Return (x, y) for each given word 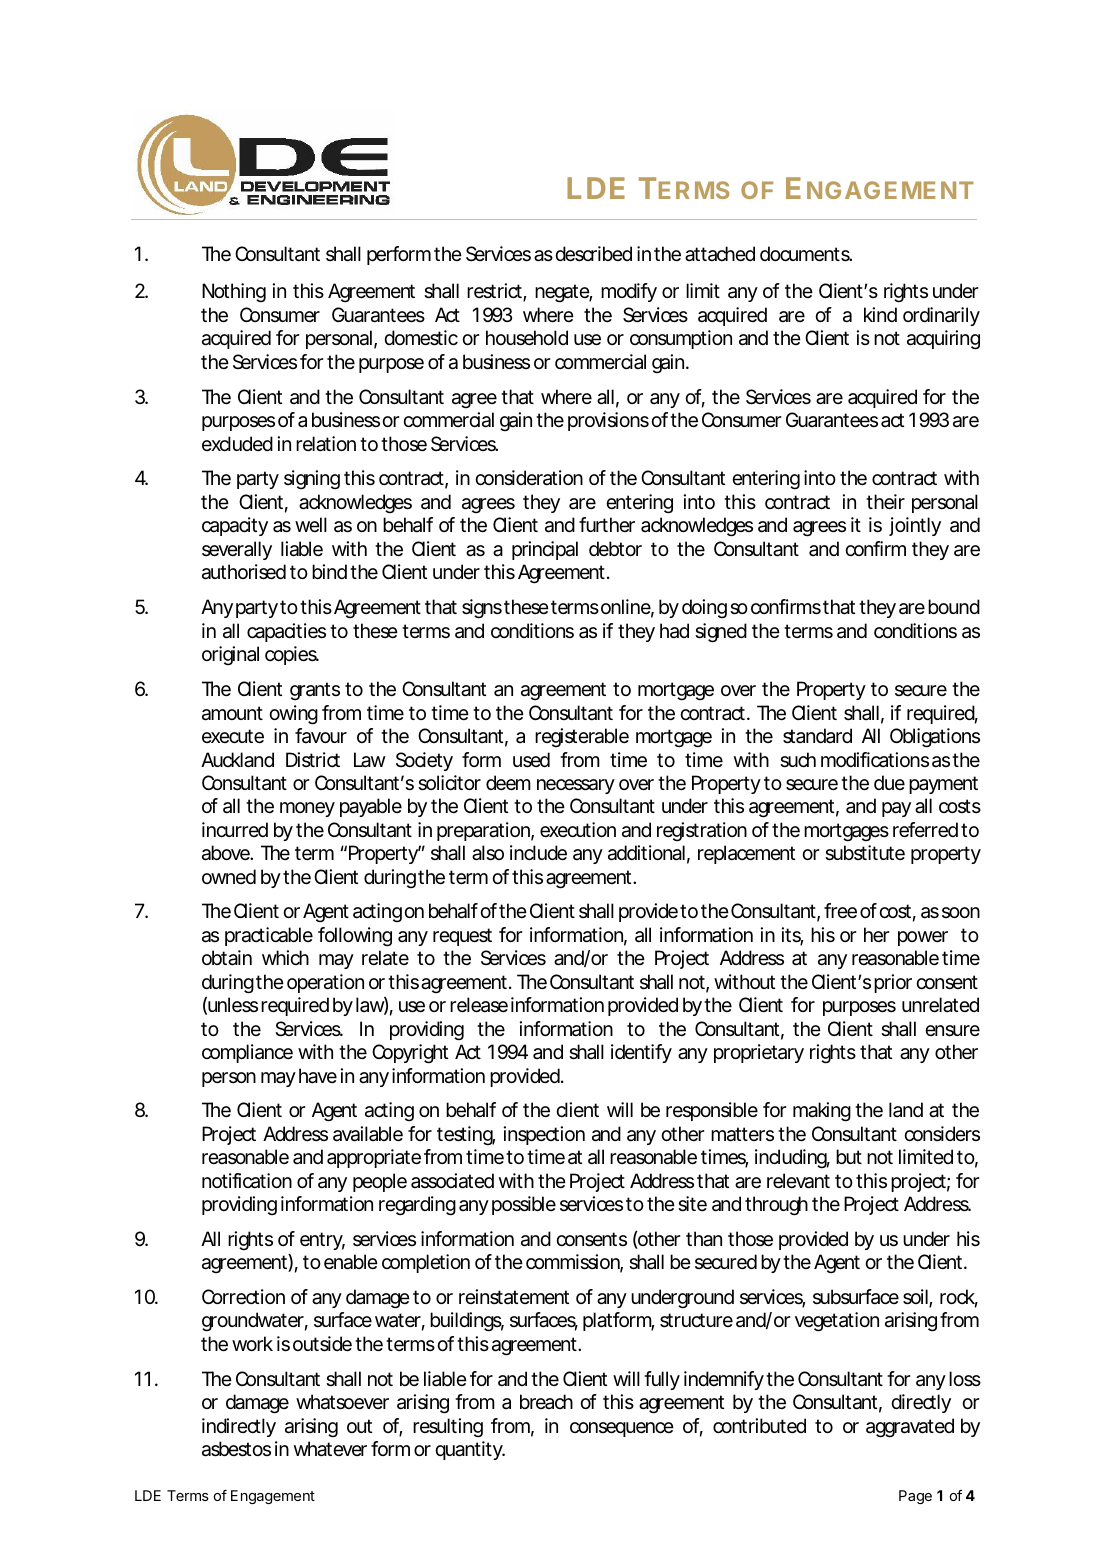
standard (817, 736)
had (674, 631)
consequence (622, 1429)
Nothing (234, 293)
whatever (330, 1449)
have (318, 1076)
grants (315, 691)
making (822, 1112)
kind (880, 314)
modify (629, 292)
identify (641, 1053)
